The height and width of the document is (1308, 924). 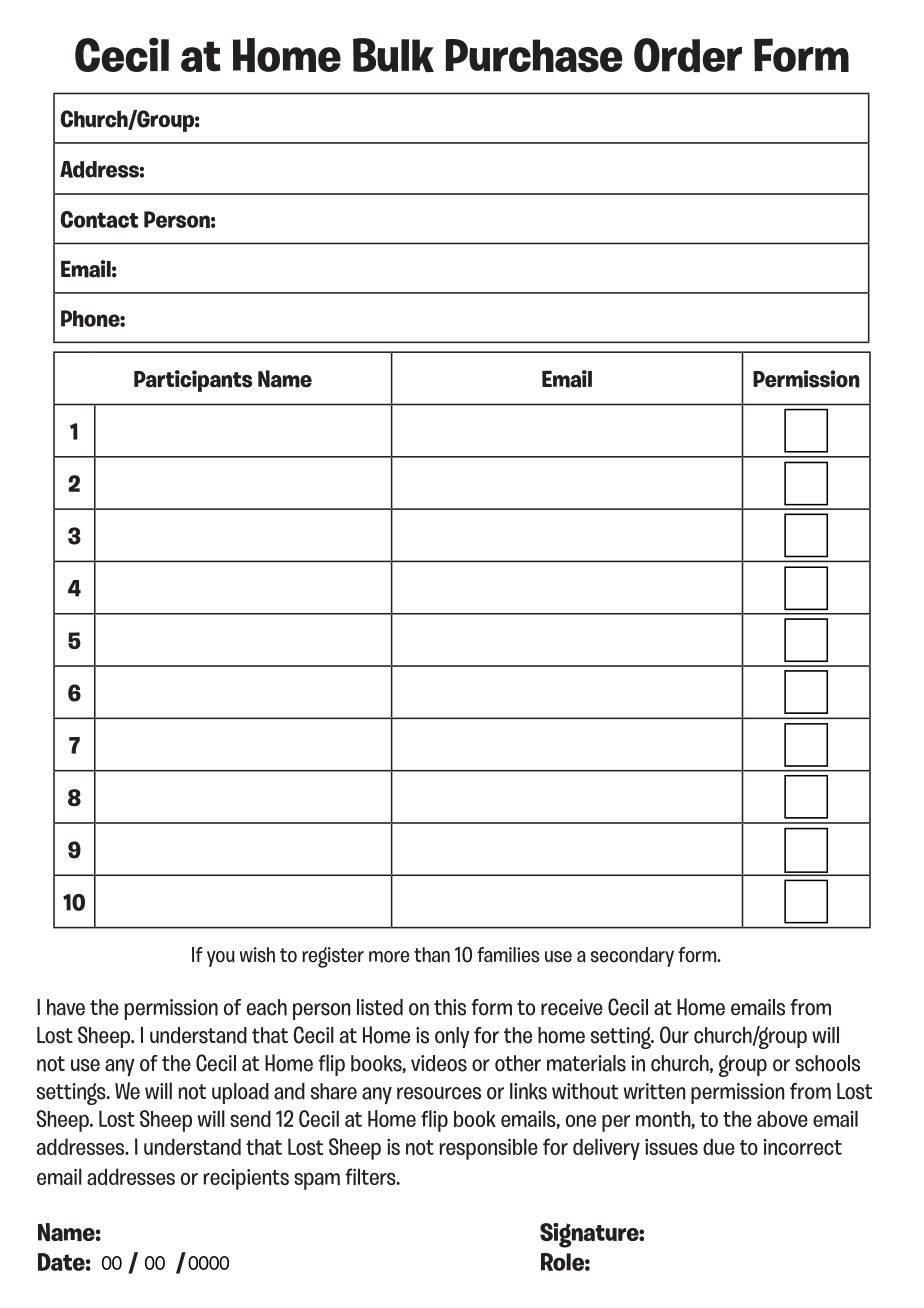 I want to click on Participants, so click(x=193, y=381).
